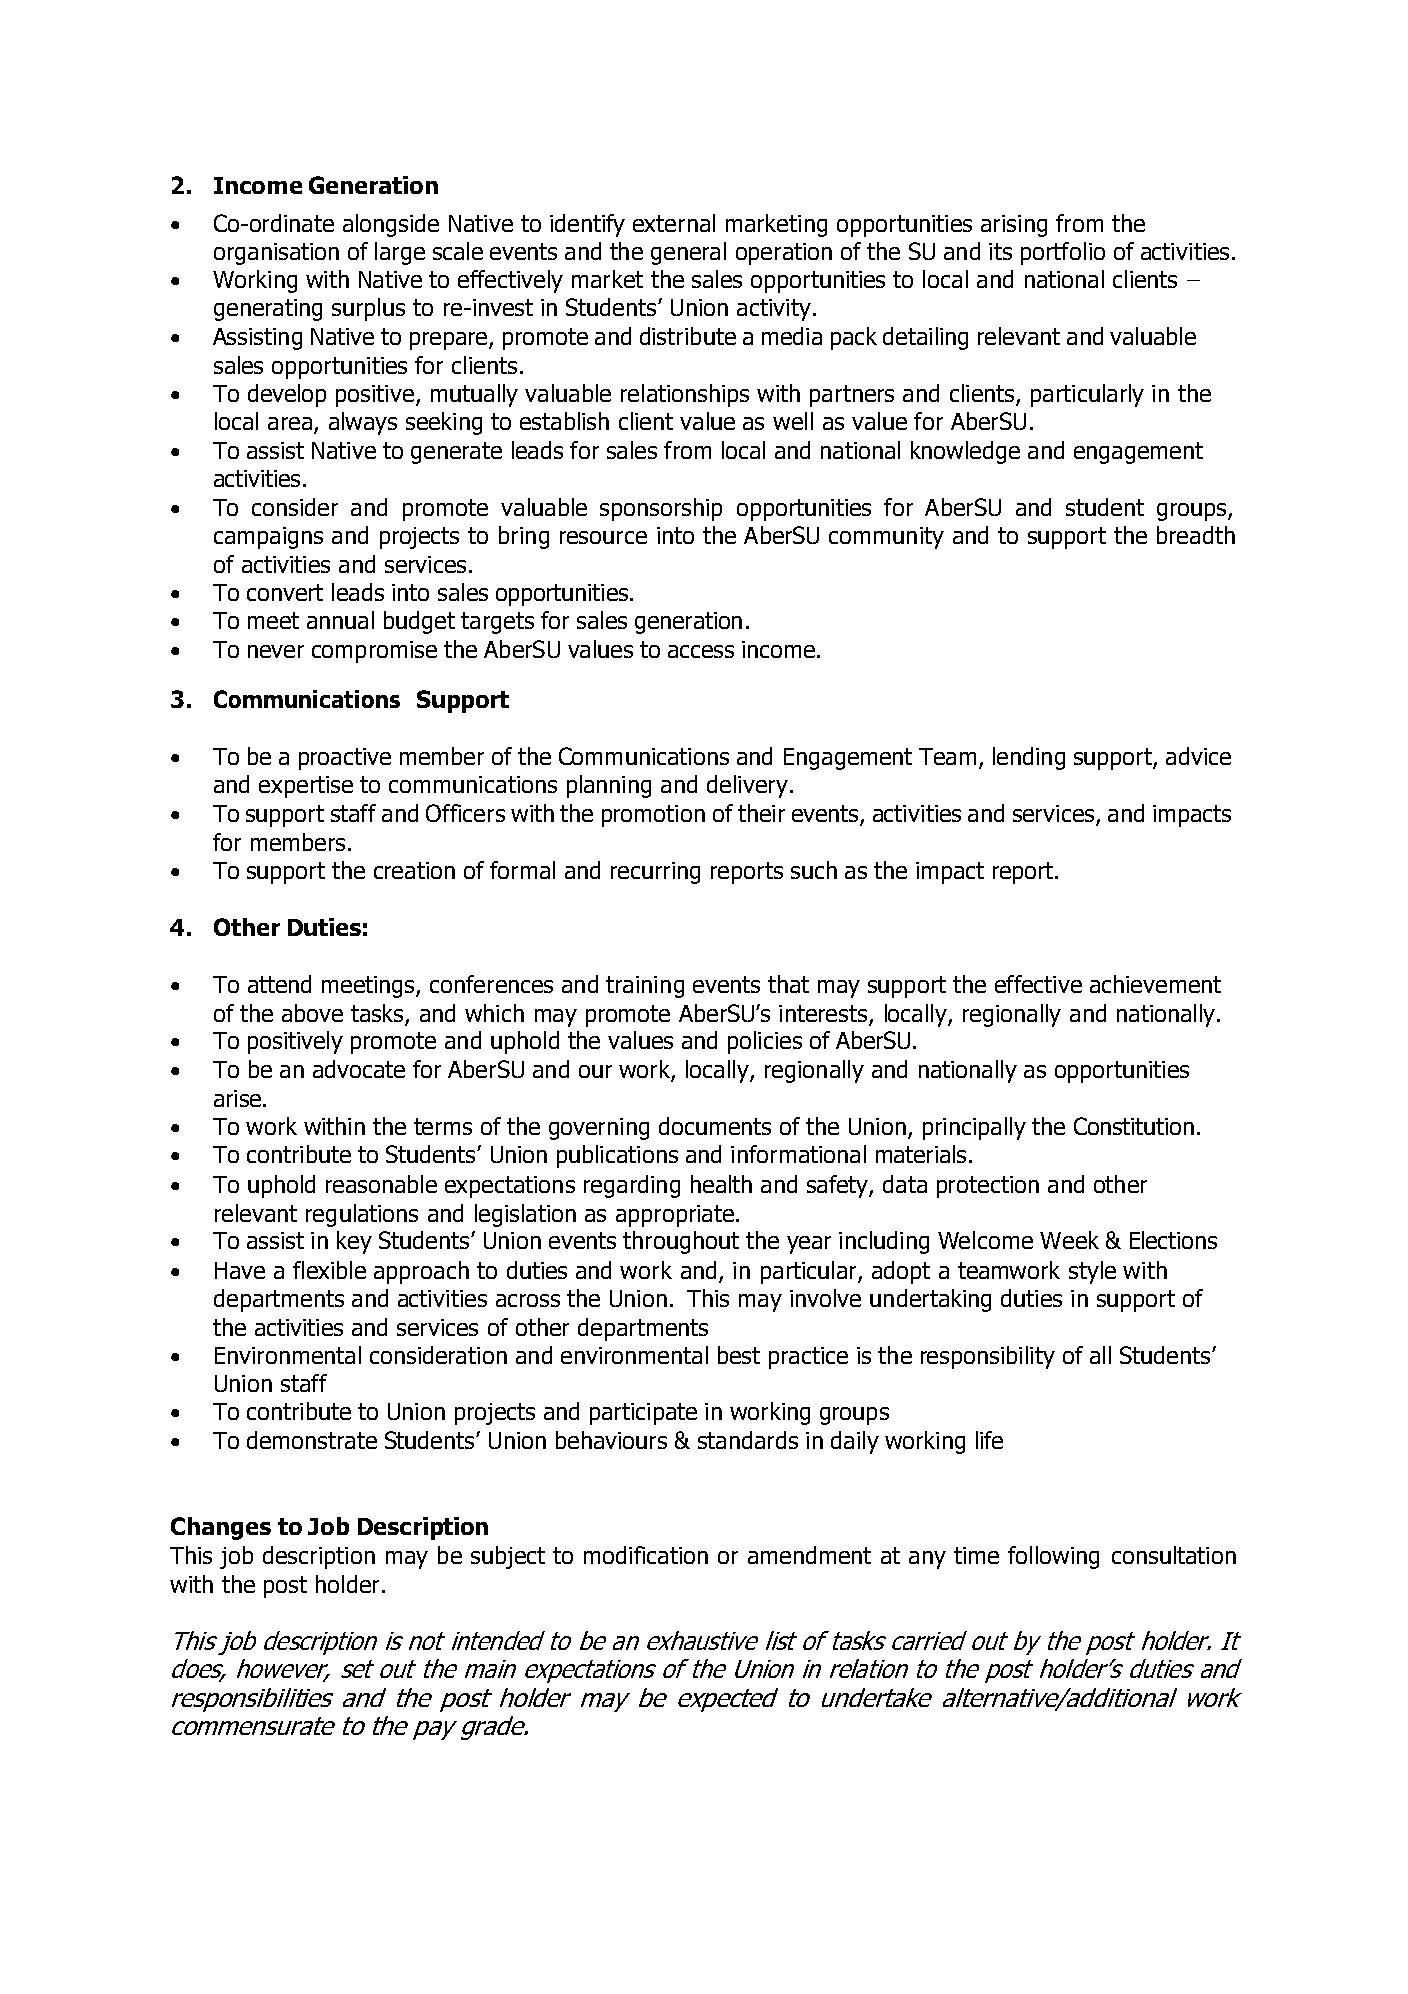 This screenshot has width=1408, height=1994. I want to click on following, so click(1053, 1557).
